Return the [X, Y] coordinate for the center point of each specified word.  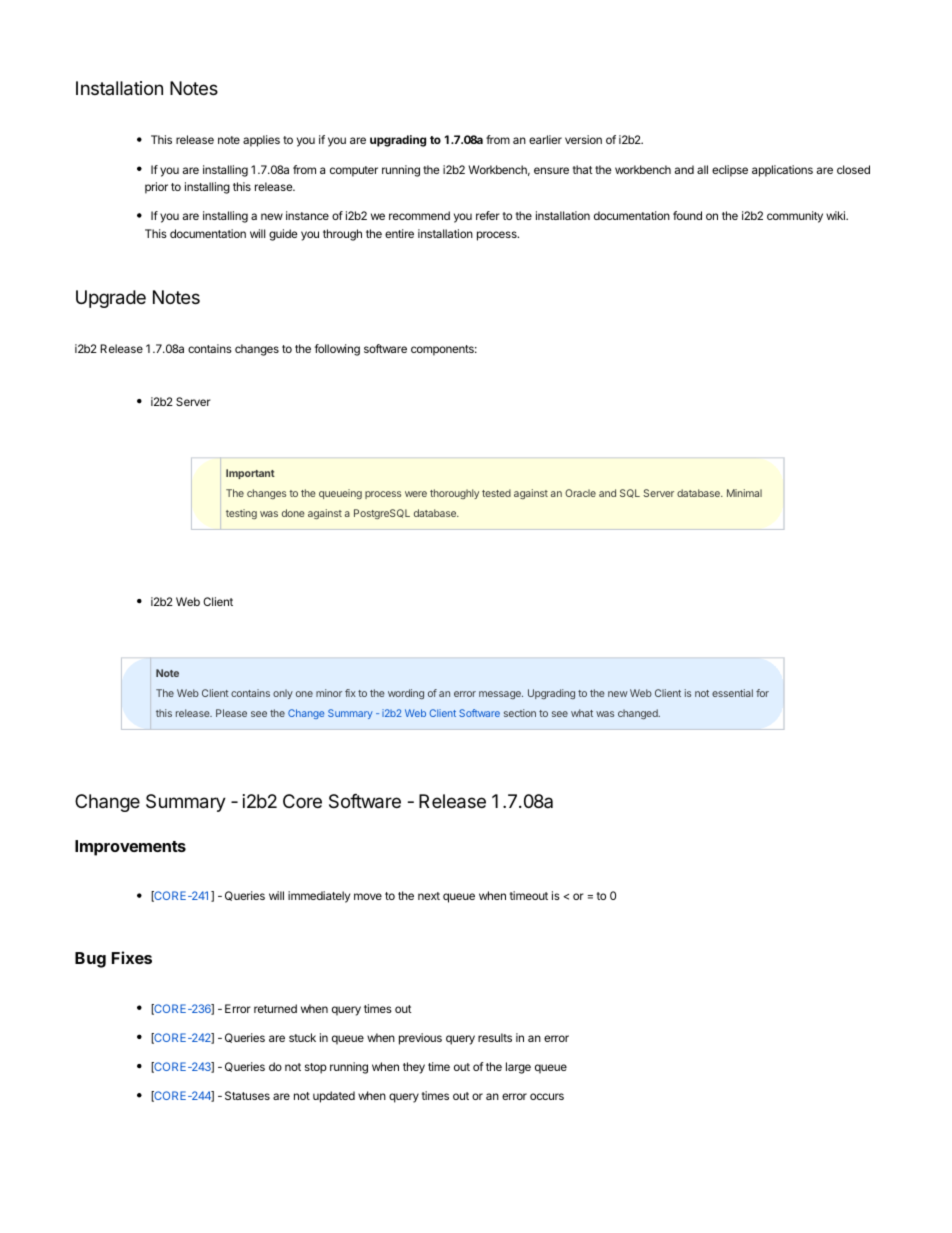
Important [250, 474]
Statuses [247, 1095]
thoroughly [454, 494]
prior [156, 188]
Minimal [744, 493]
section [520, 713]
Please [231, 713]
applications [782, 171]
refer [488, 215]
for [762, 693]
